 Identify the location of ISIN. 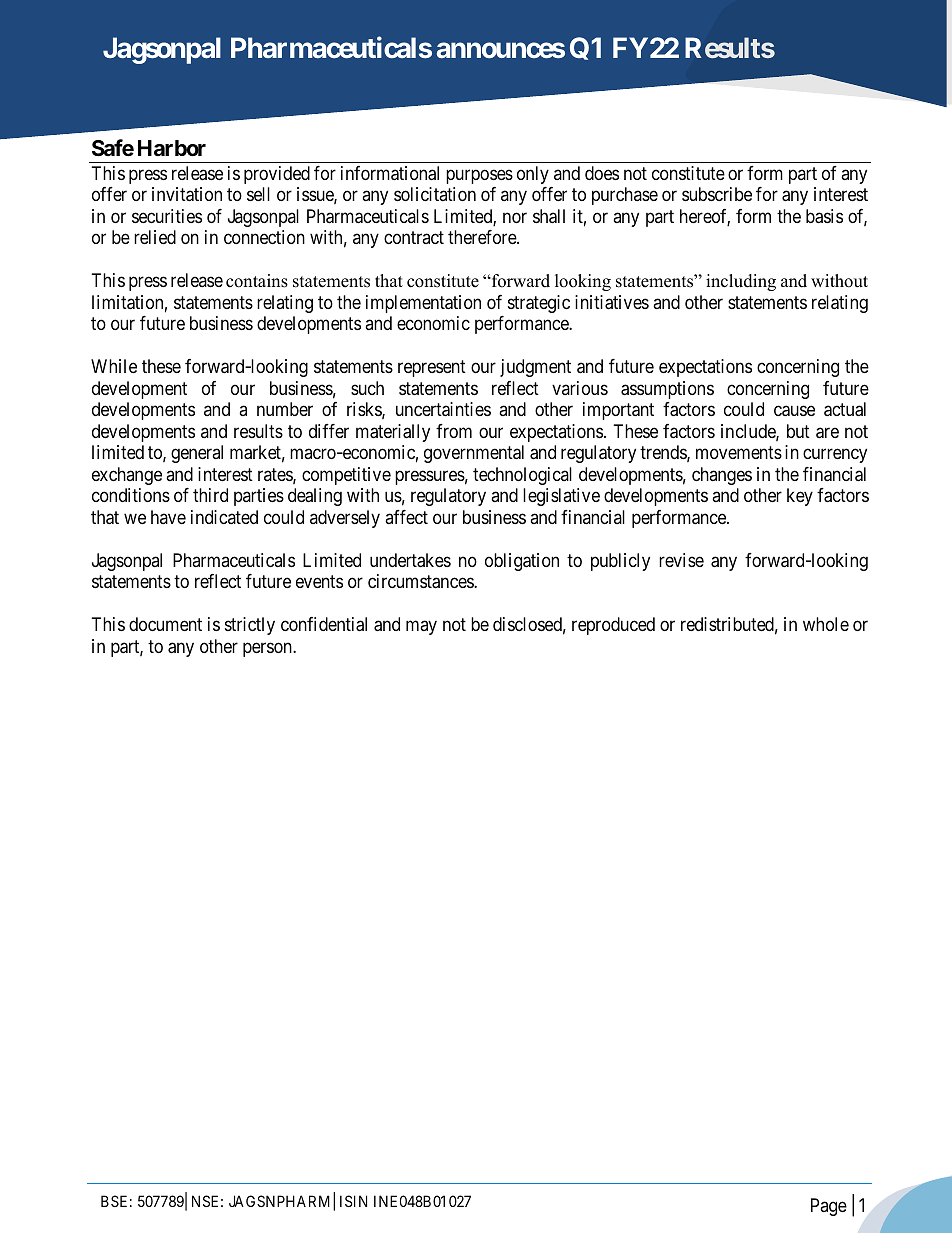
(353, 1201).
